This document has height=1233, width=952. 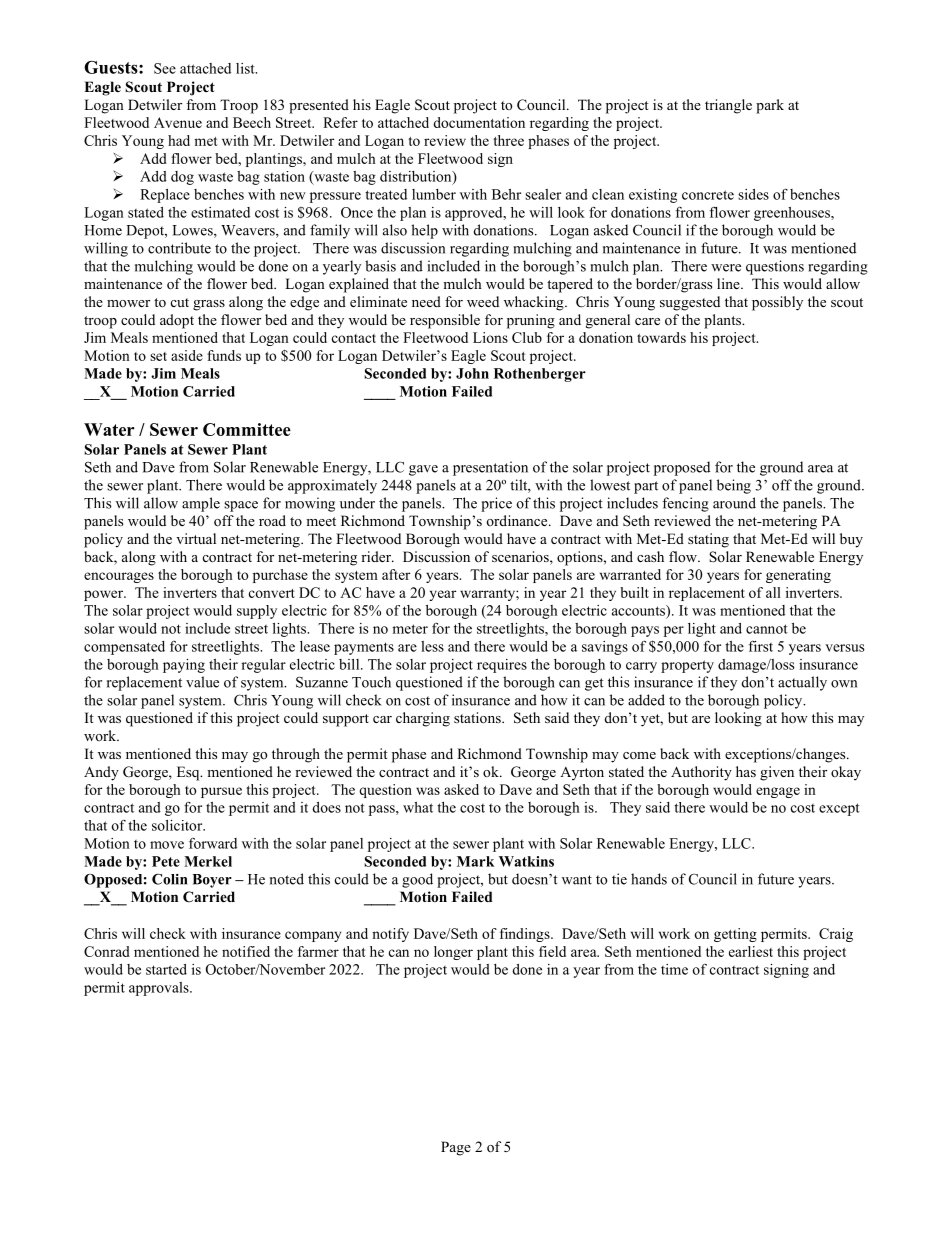 I want to click on park, so click(x=770, y=106).
